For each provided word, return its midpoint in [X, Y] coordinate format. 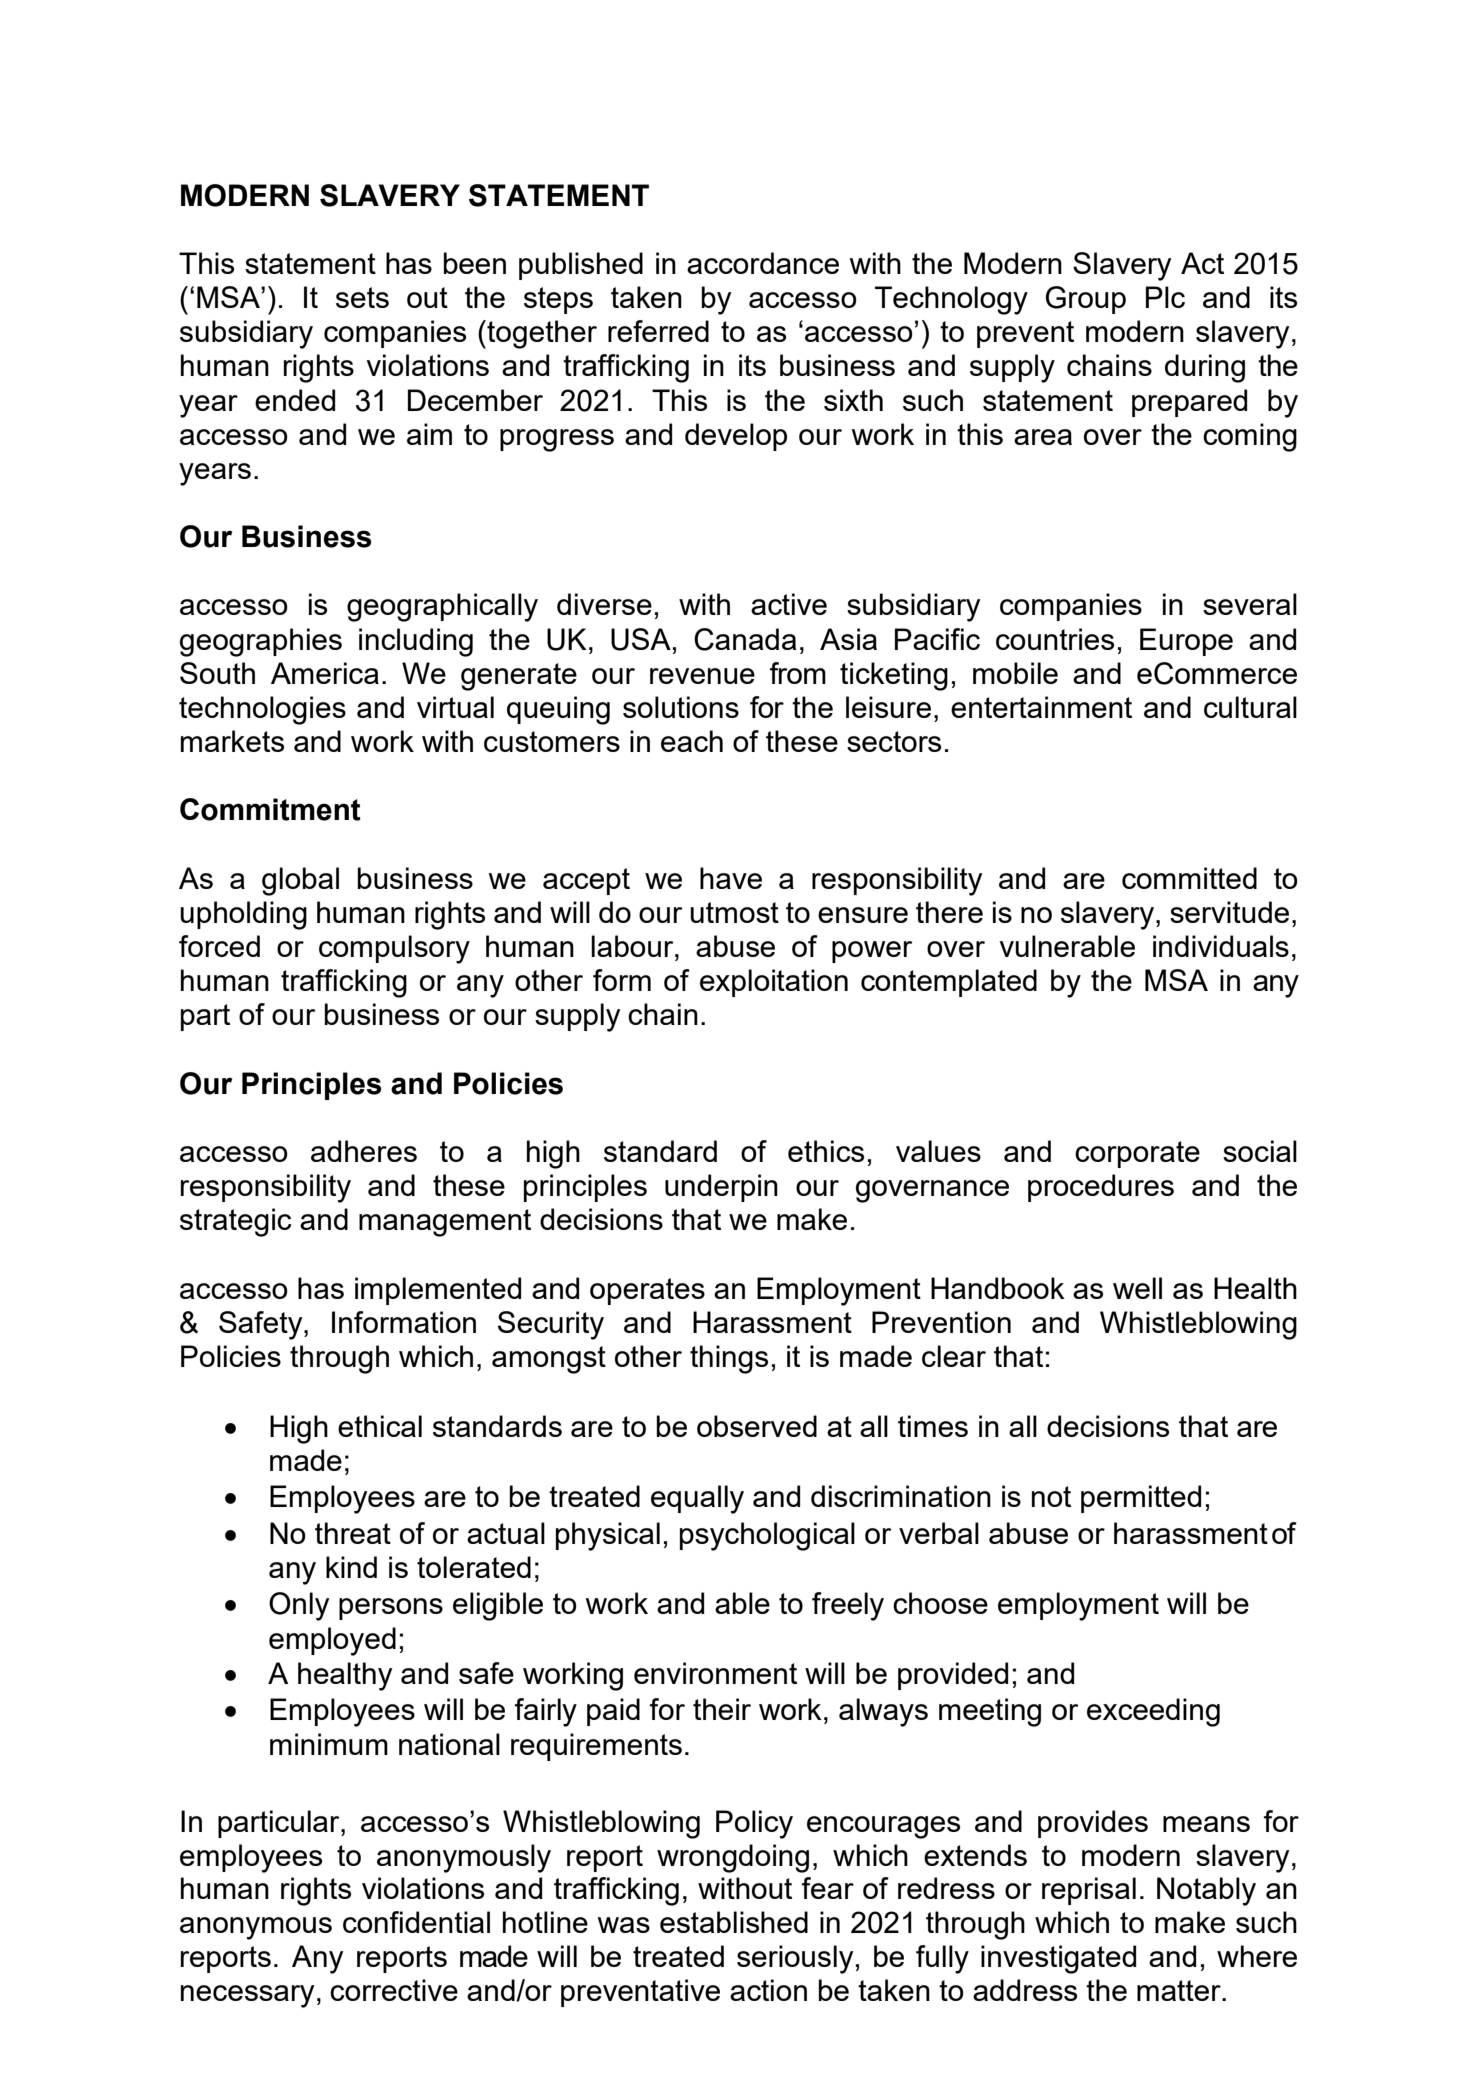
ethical [380, 1426]
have [731, 878]
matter [1180, 1990]
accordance [763, 263]
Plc [1165, 297]
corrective [394, 1990]
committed [1189, 878]
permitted [1141, 1499]
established [734, 1922]
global [300, 881]
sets [362, 297]
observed [757, 1426]
